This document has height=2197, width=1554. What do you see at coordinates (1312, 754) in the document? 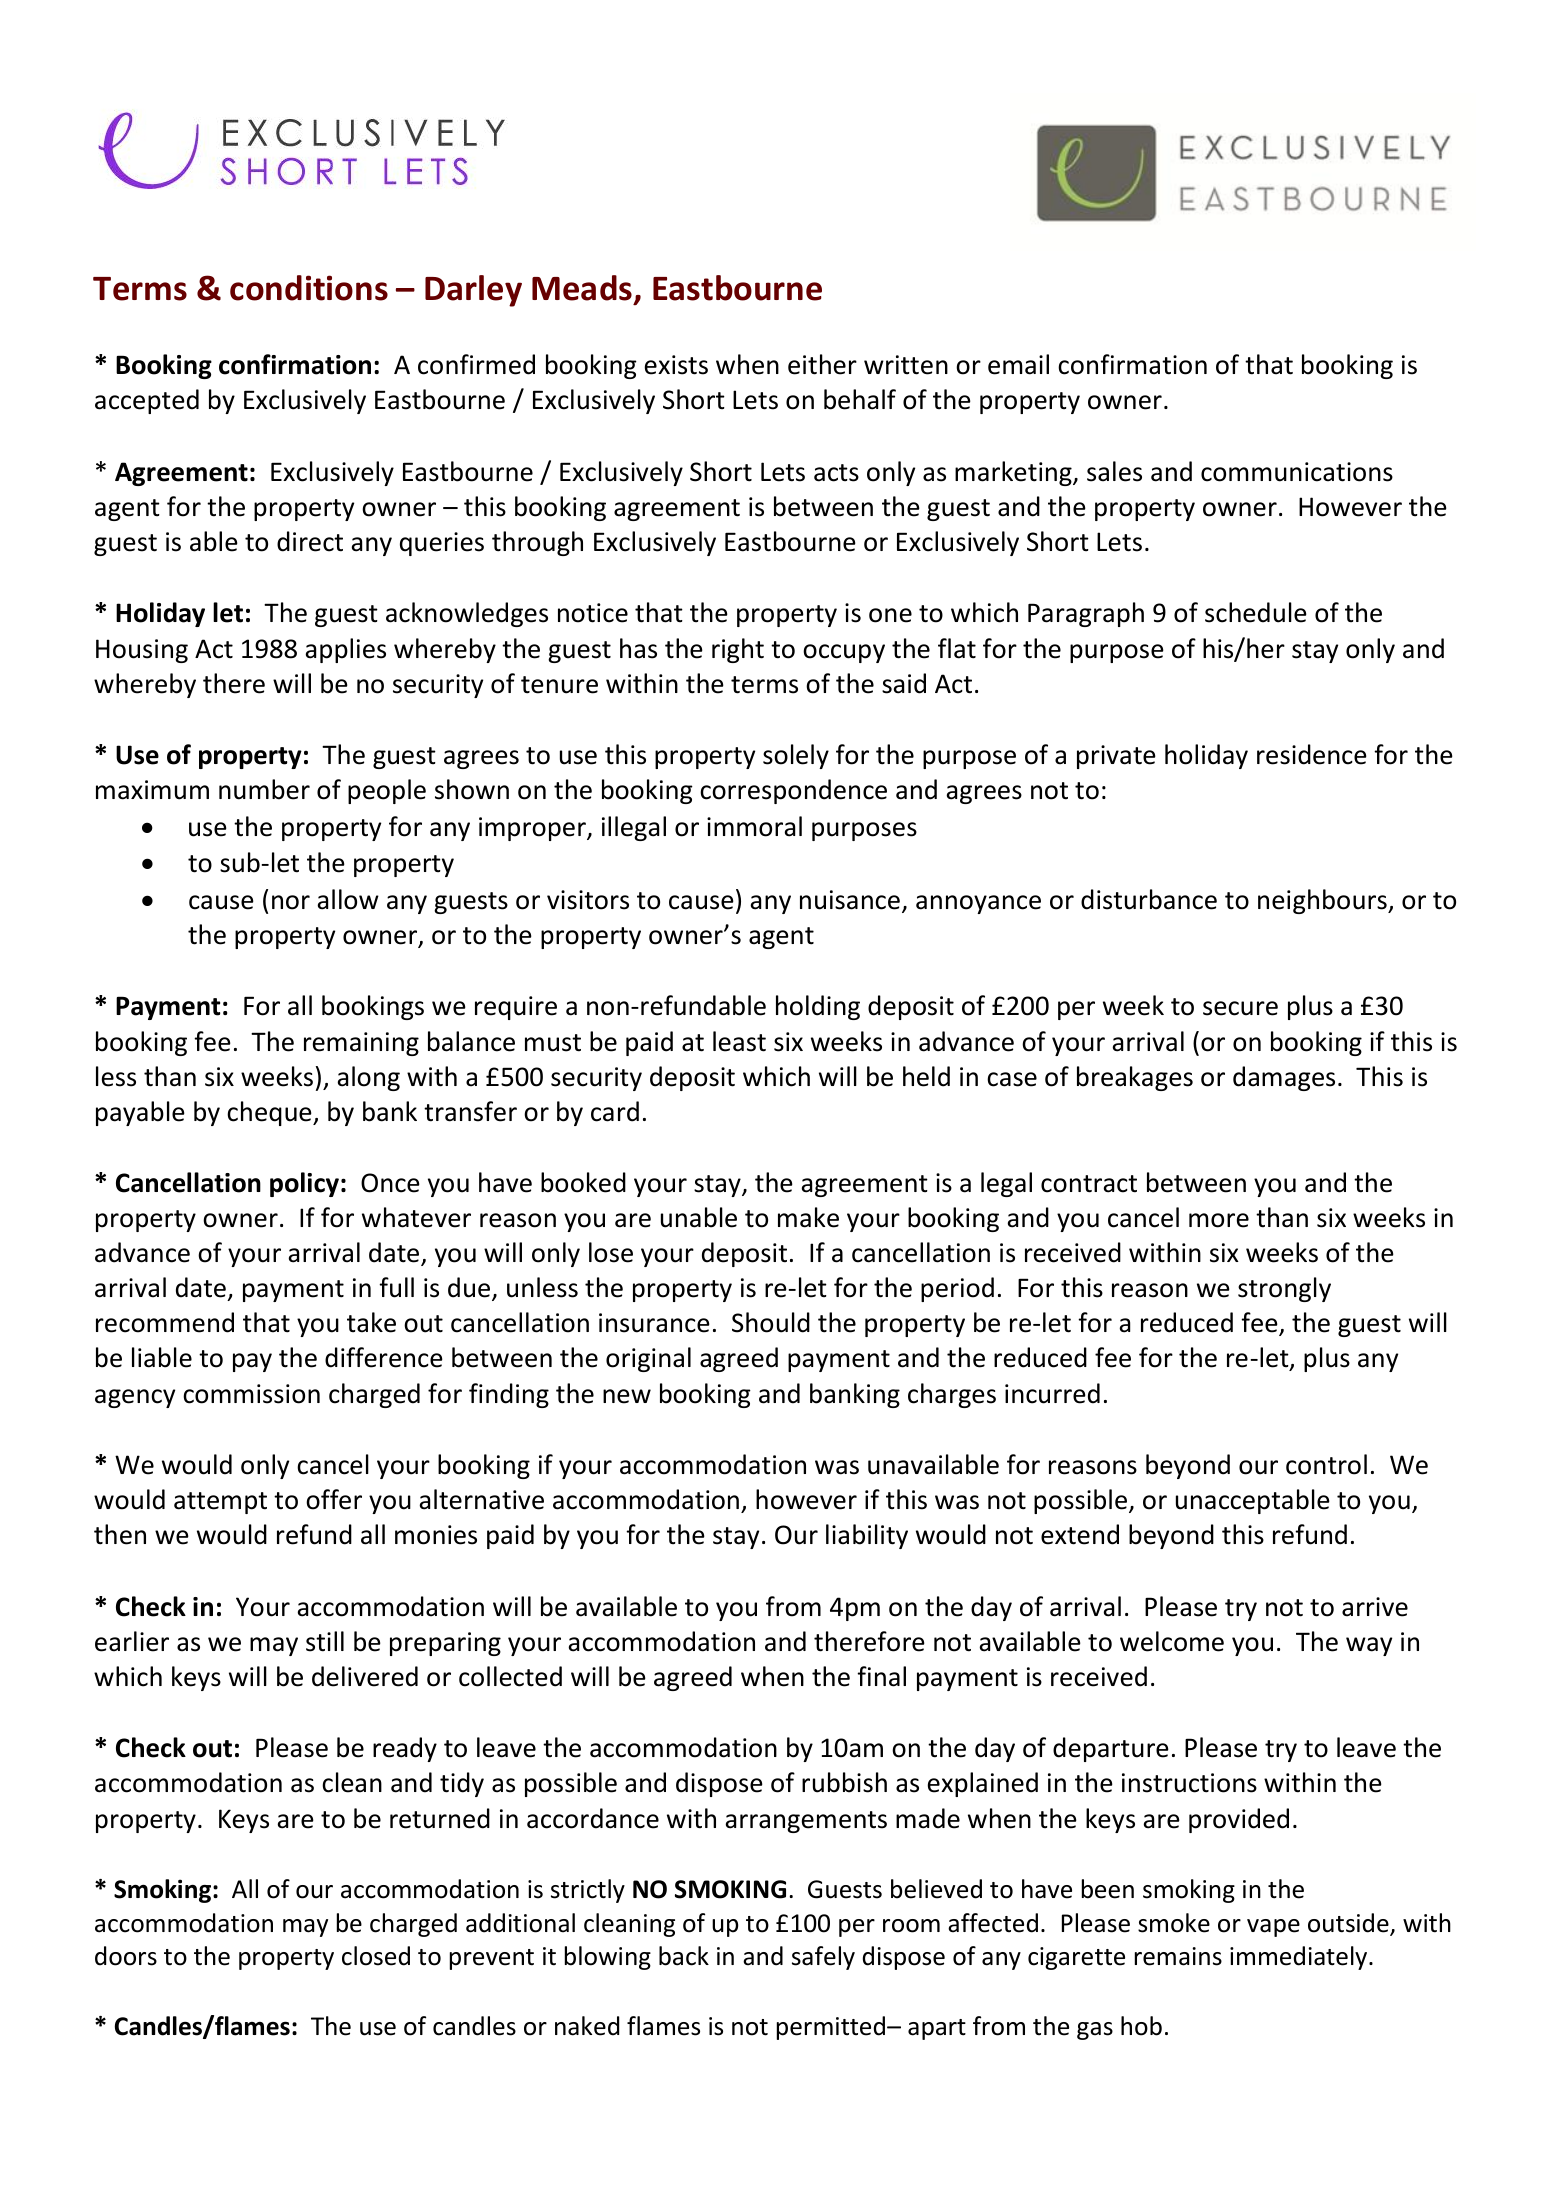
I see `residence` at bounding box center [1312, 754].
